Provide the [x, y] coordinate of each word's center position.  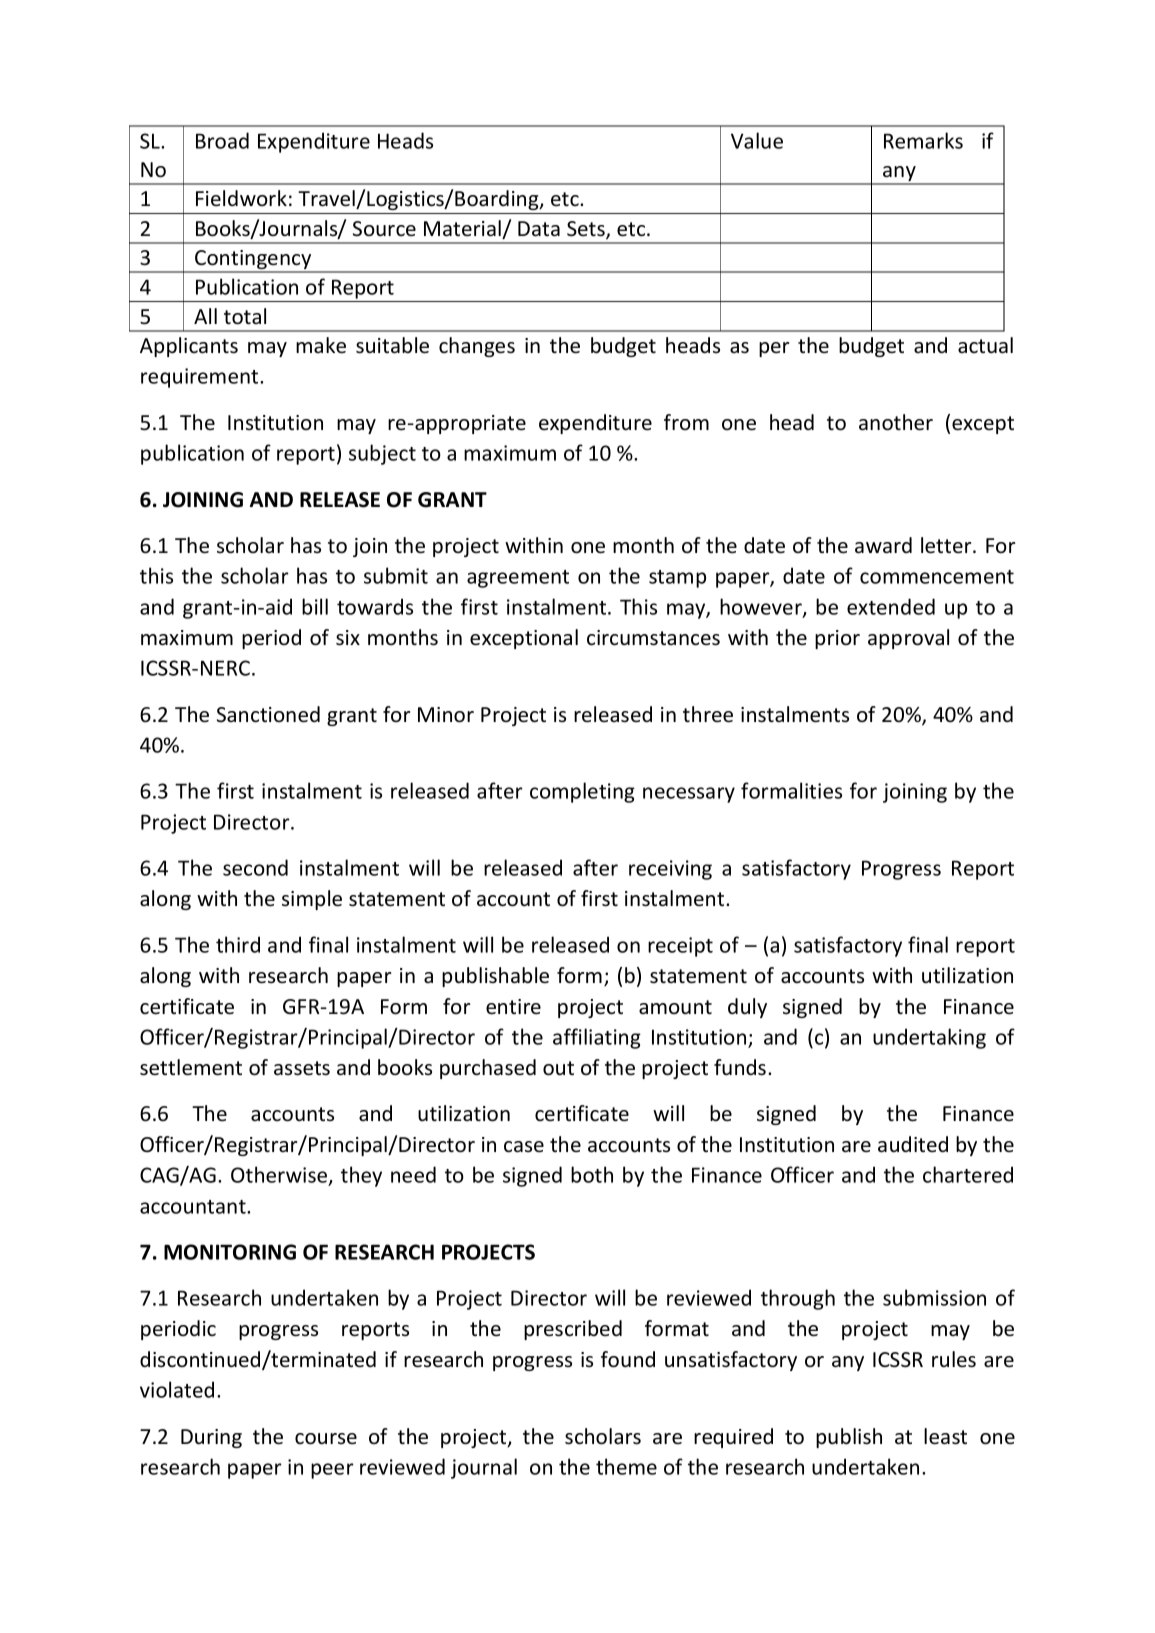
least [945, 1436]
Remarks [923, 140]
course [326, 1439]
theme [626, 1466]
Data [539, 229]
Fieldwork [241, 198]
